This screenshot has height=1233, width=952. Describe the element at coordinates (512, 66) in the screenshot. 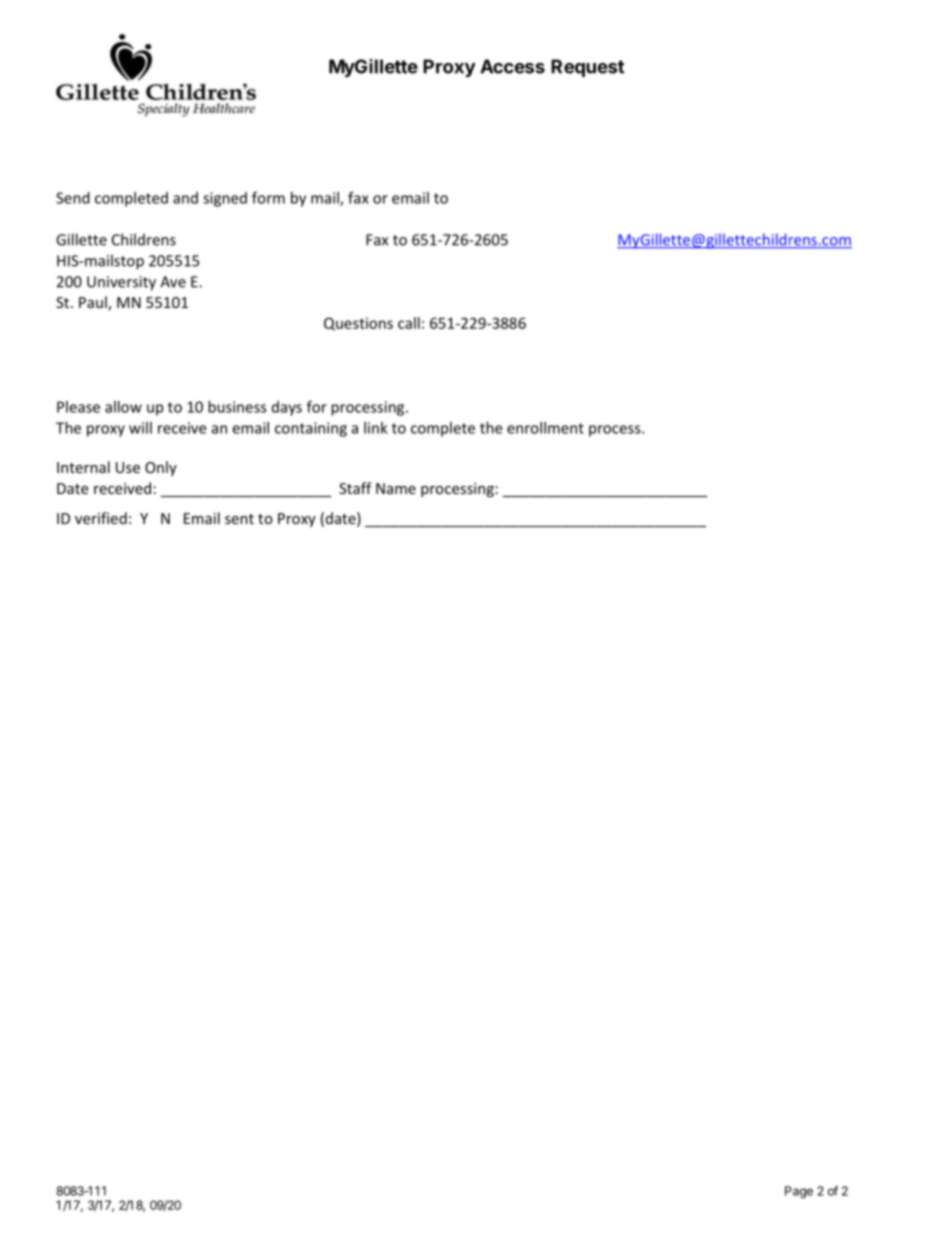

I see `Access` at that location.
